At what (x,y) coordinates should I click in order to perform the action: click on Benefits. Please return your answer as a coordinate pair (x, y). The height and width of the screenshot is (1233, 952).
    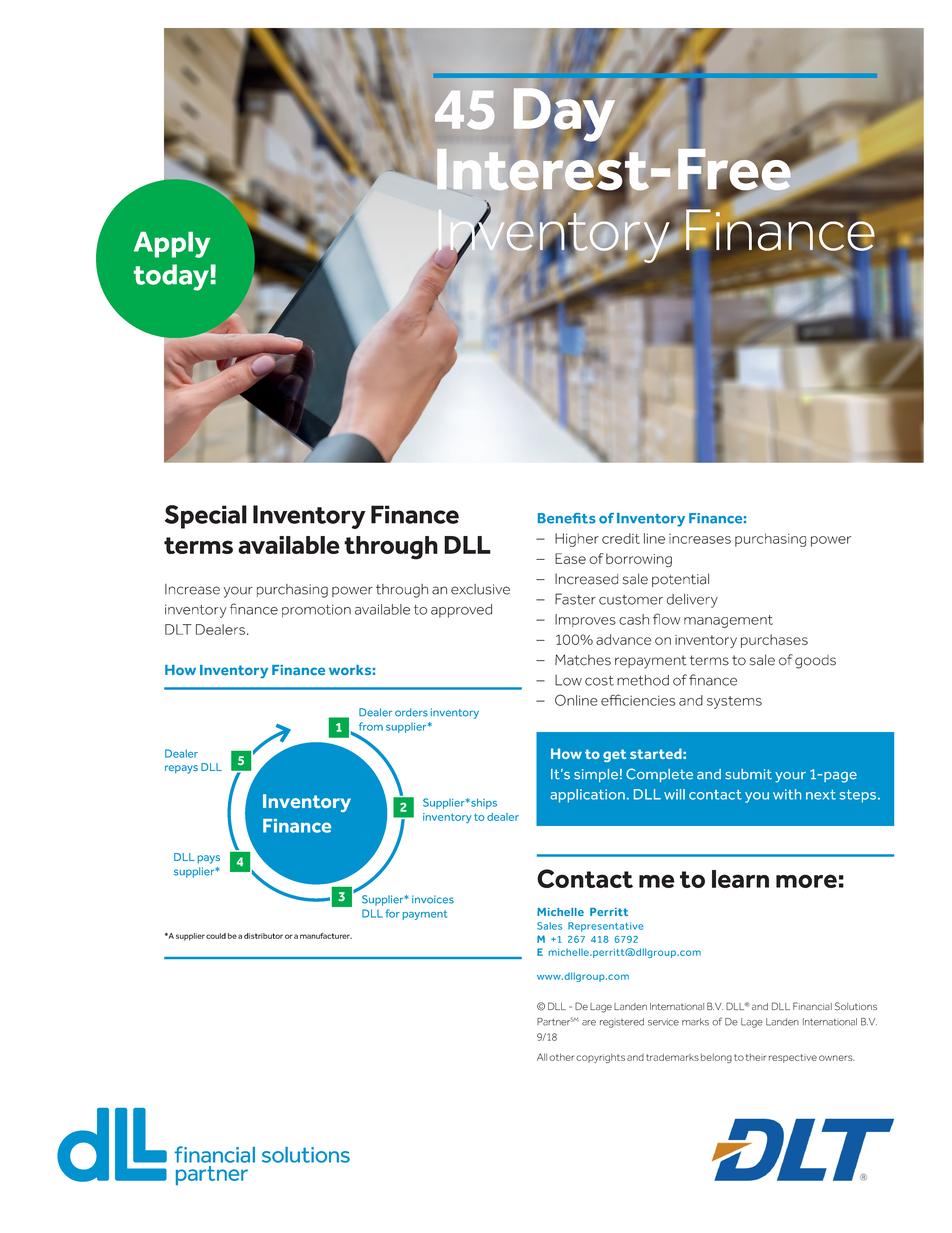
    Looking at the image, I should click on (567, 518).
